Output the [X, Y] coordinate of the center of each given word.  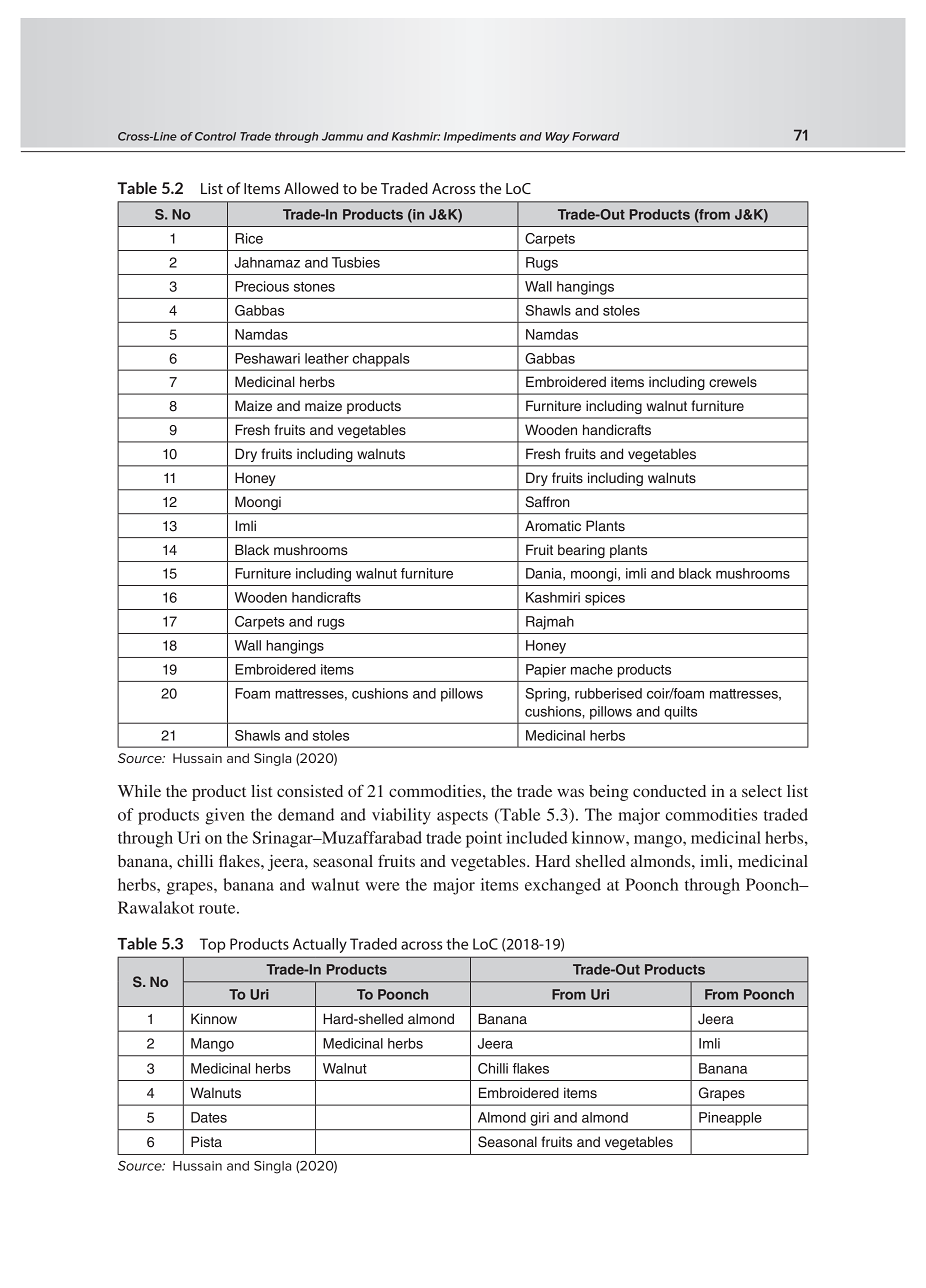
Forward [596, 136]
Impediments [480, 137]
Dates [209, 1117]
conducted [669, 791]
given [225, 816]
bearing [581, 551]
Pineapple [730, 1119]
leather [327, 358]
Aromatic [553, 525]
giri [539, 1119]
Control [215, 136]
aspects [462, 817]
